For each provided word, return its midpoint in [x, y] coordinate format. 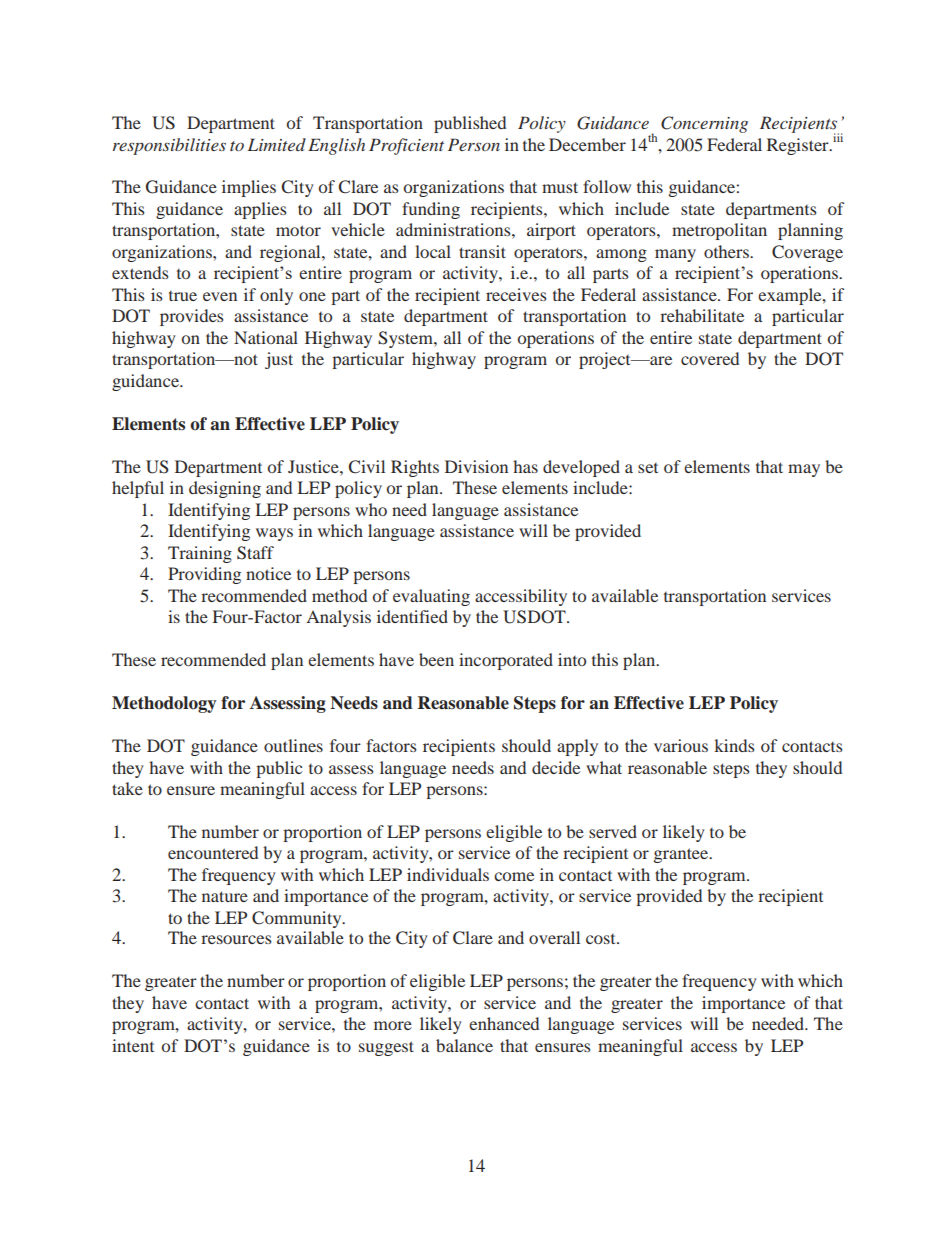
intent [133, 1045]
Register [799, 146]
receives [516, 294]
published [470, 124]
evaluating [431, 597]
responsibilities [169, 146]
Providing [204, 575]
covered [710, 358]
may [804, 470]
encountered [213, 852]
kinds [734, 745]
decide [556, 767]
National [266, 337]
